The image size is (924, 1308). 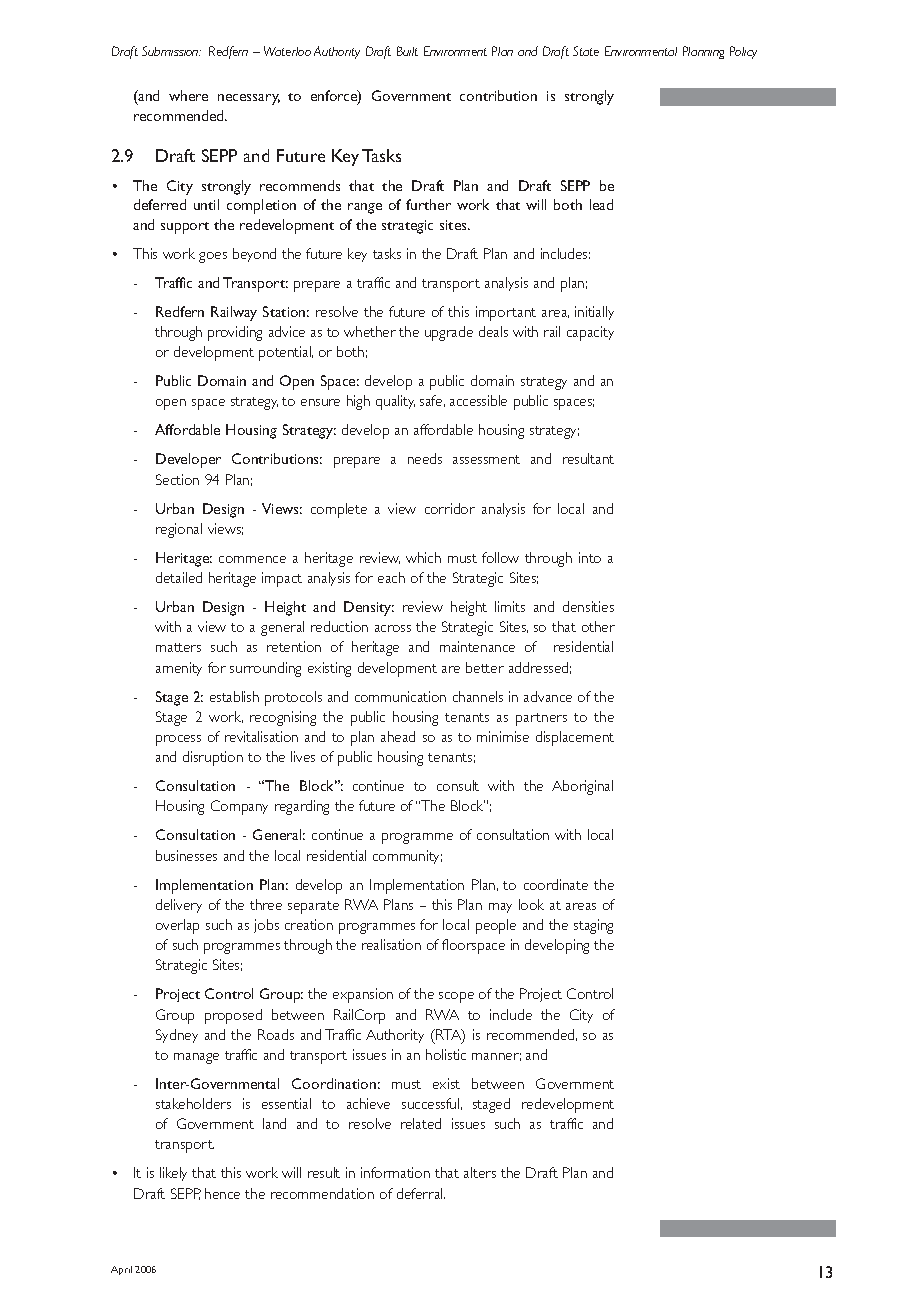 What do you see at coordinates (222, 1193) in the screenshot?
I see `hence` at bounding box center [222, 1193].
